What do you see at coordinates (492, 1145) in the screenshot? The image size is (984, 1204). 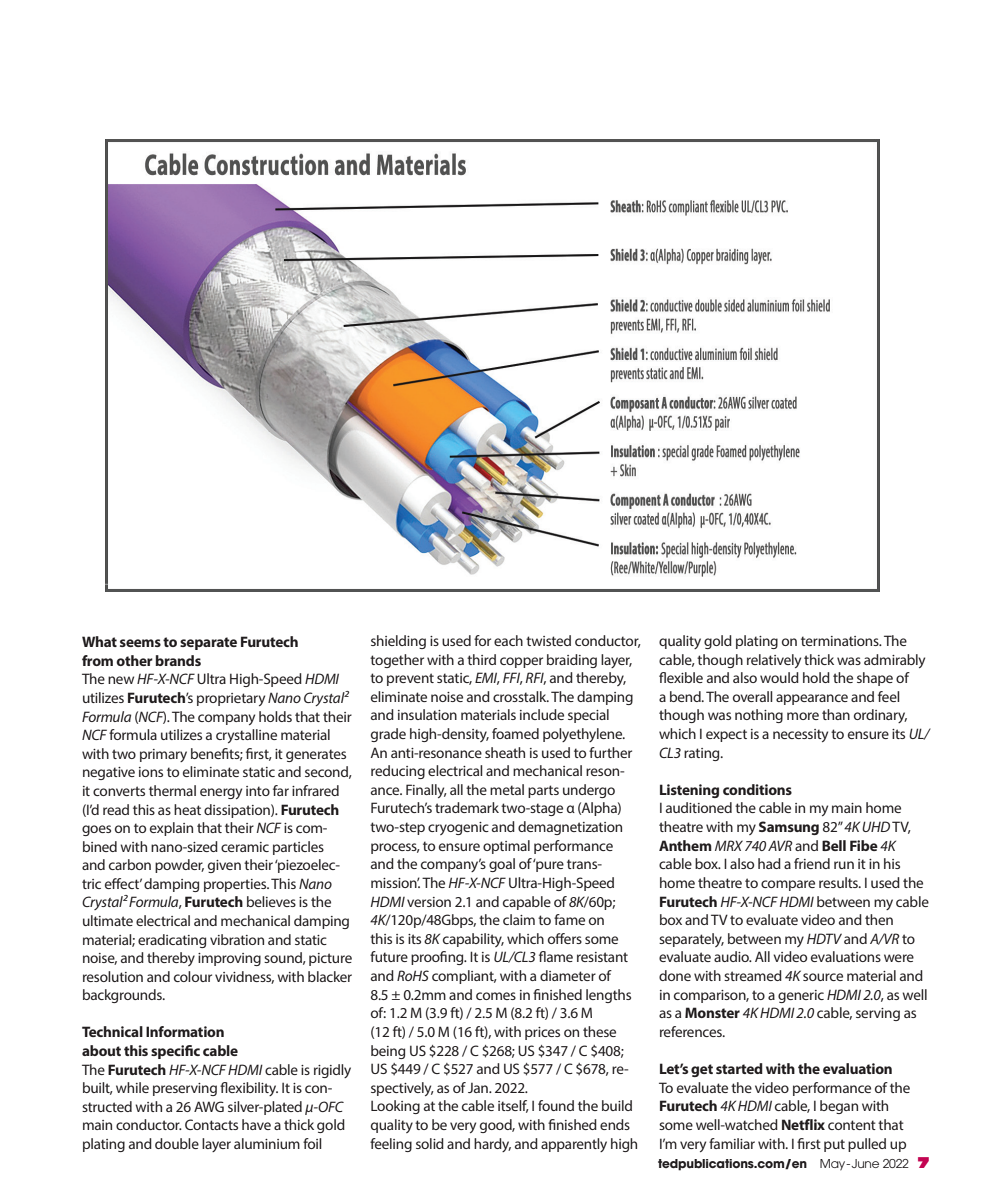 I see `hardy` at bounding box center [492, 1145].
